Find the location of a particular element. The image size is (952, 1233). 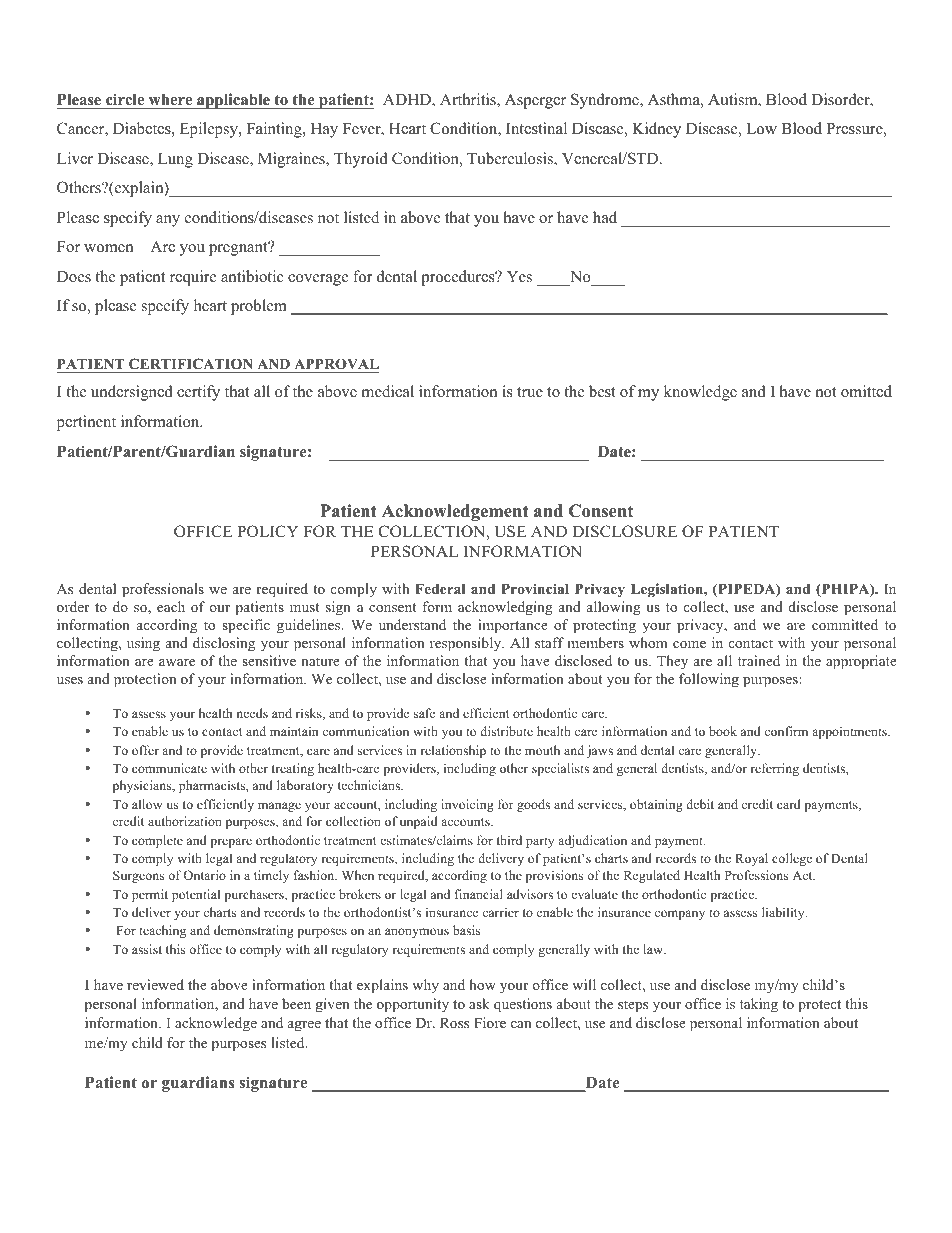

certify is located at coordinates (198, 393).
